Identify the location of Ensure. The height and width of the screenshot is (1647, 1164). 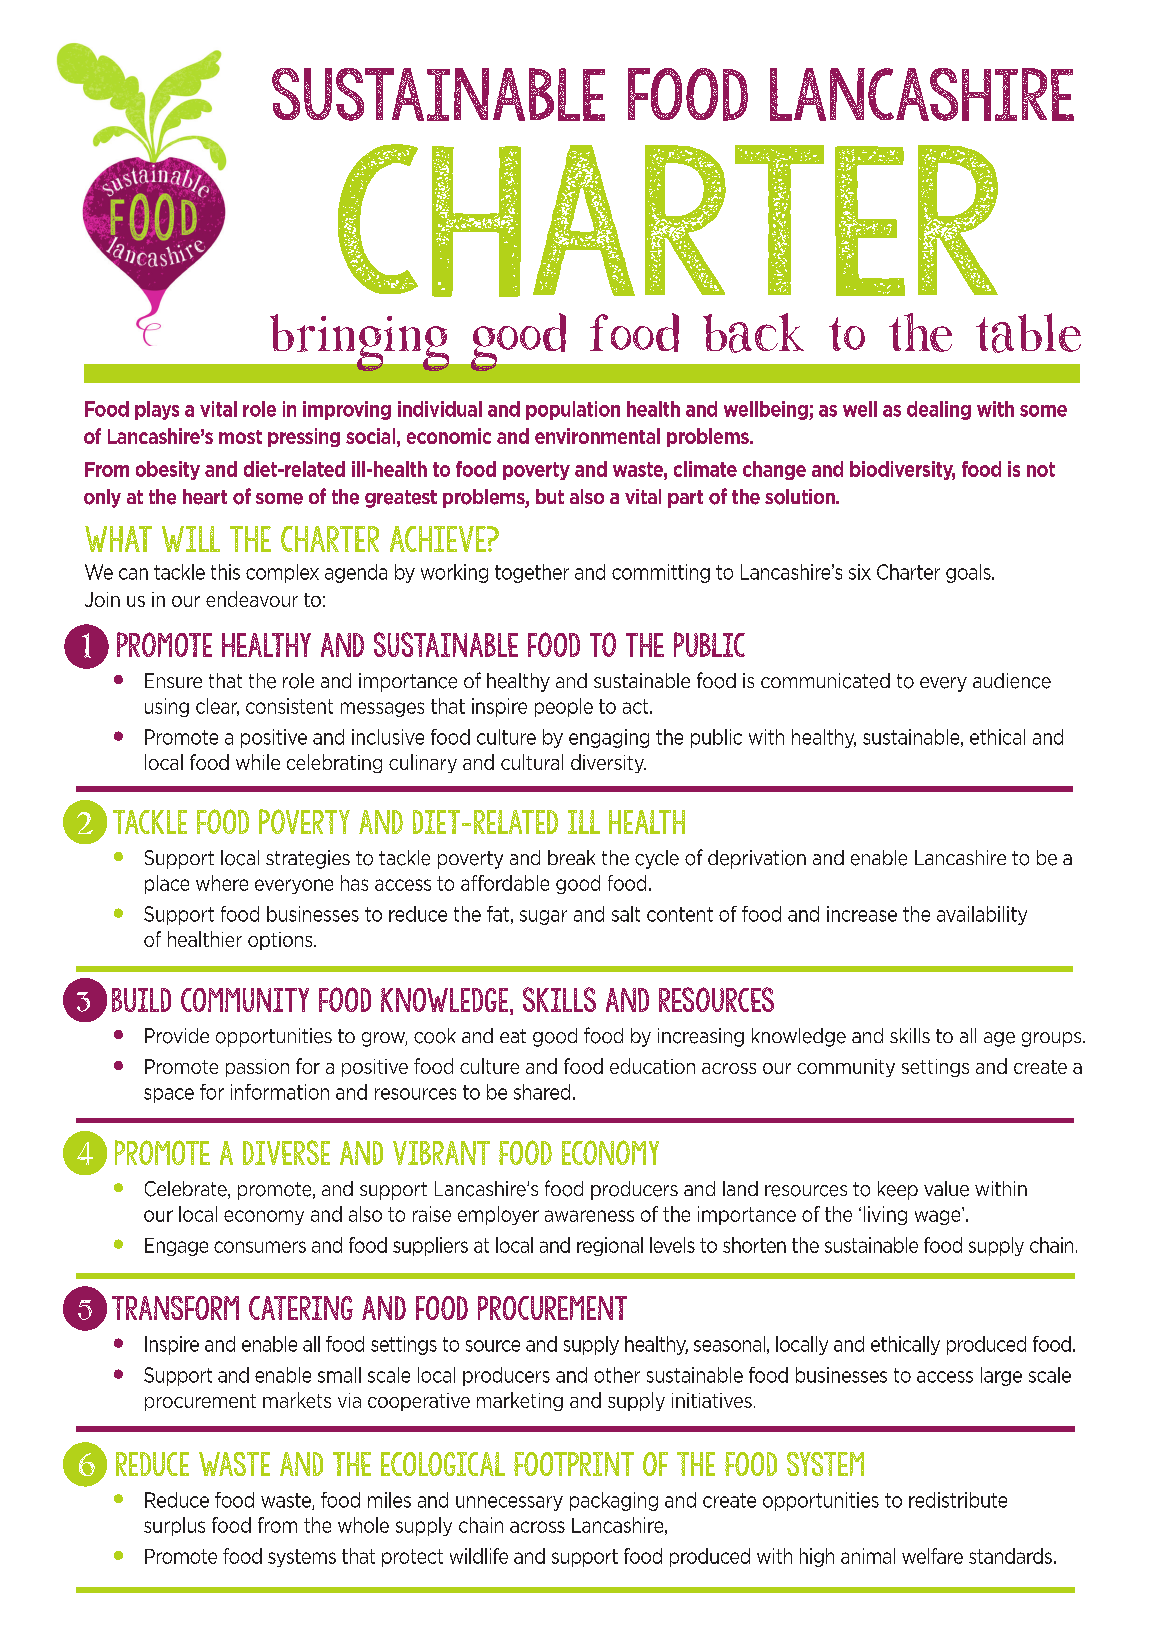
(173, 680).
